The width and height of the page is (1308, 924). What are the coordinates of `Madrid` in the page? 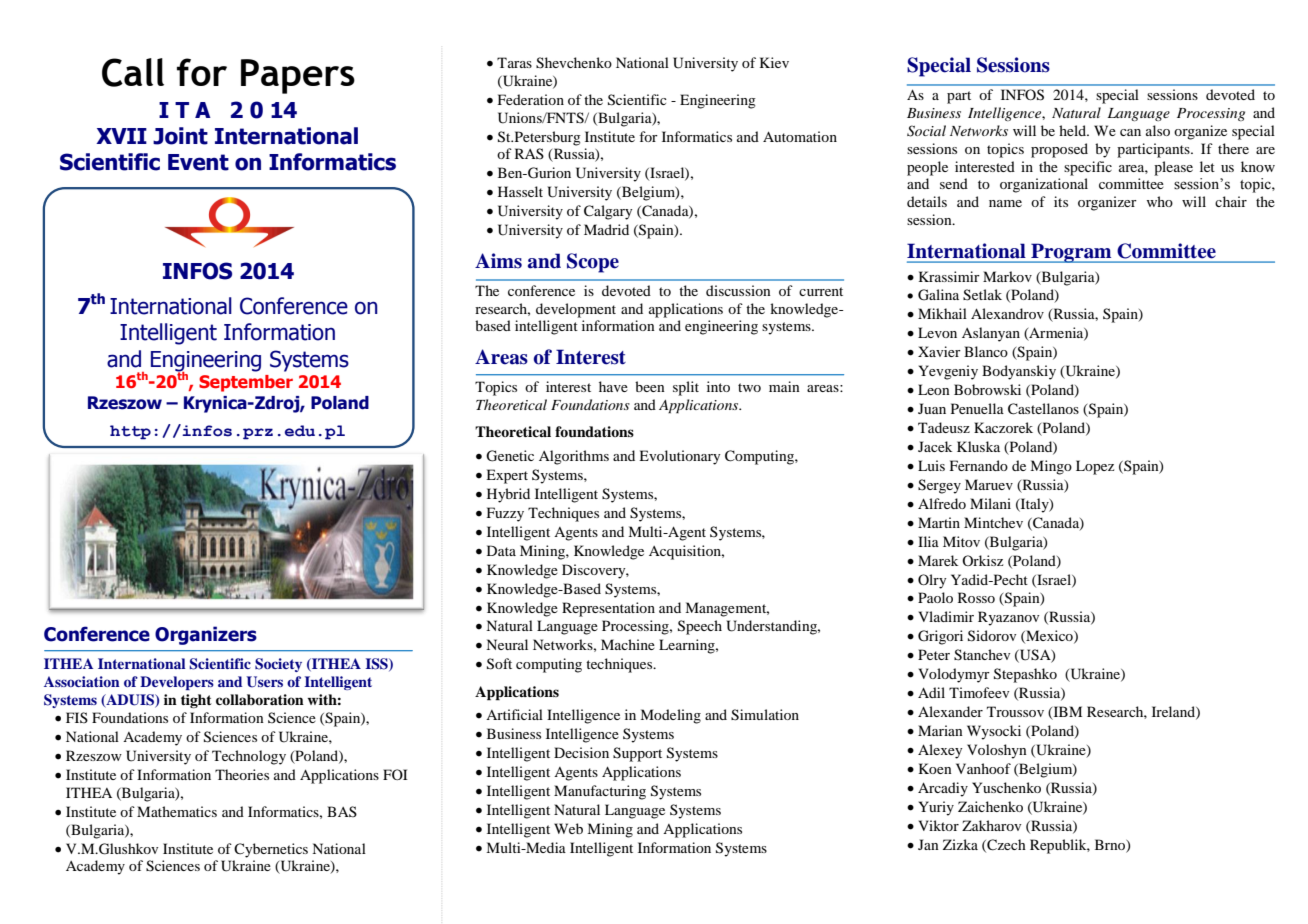 It's located at (606, 229).
